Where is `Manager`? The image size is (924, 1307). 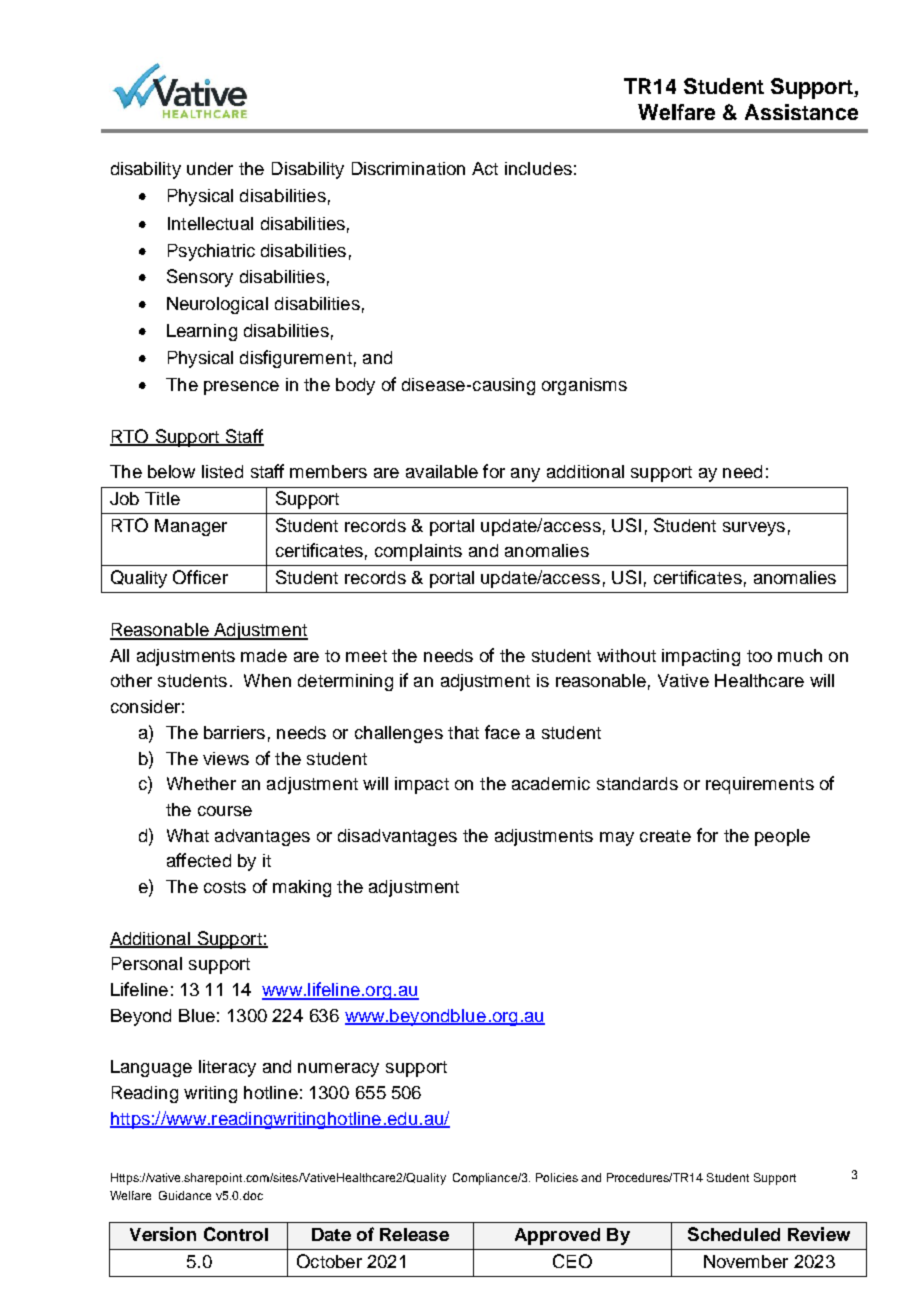 Manager is located at coordinates (191, 527).
